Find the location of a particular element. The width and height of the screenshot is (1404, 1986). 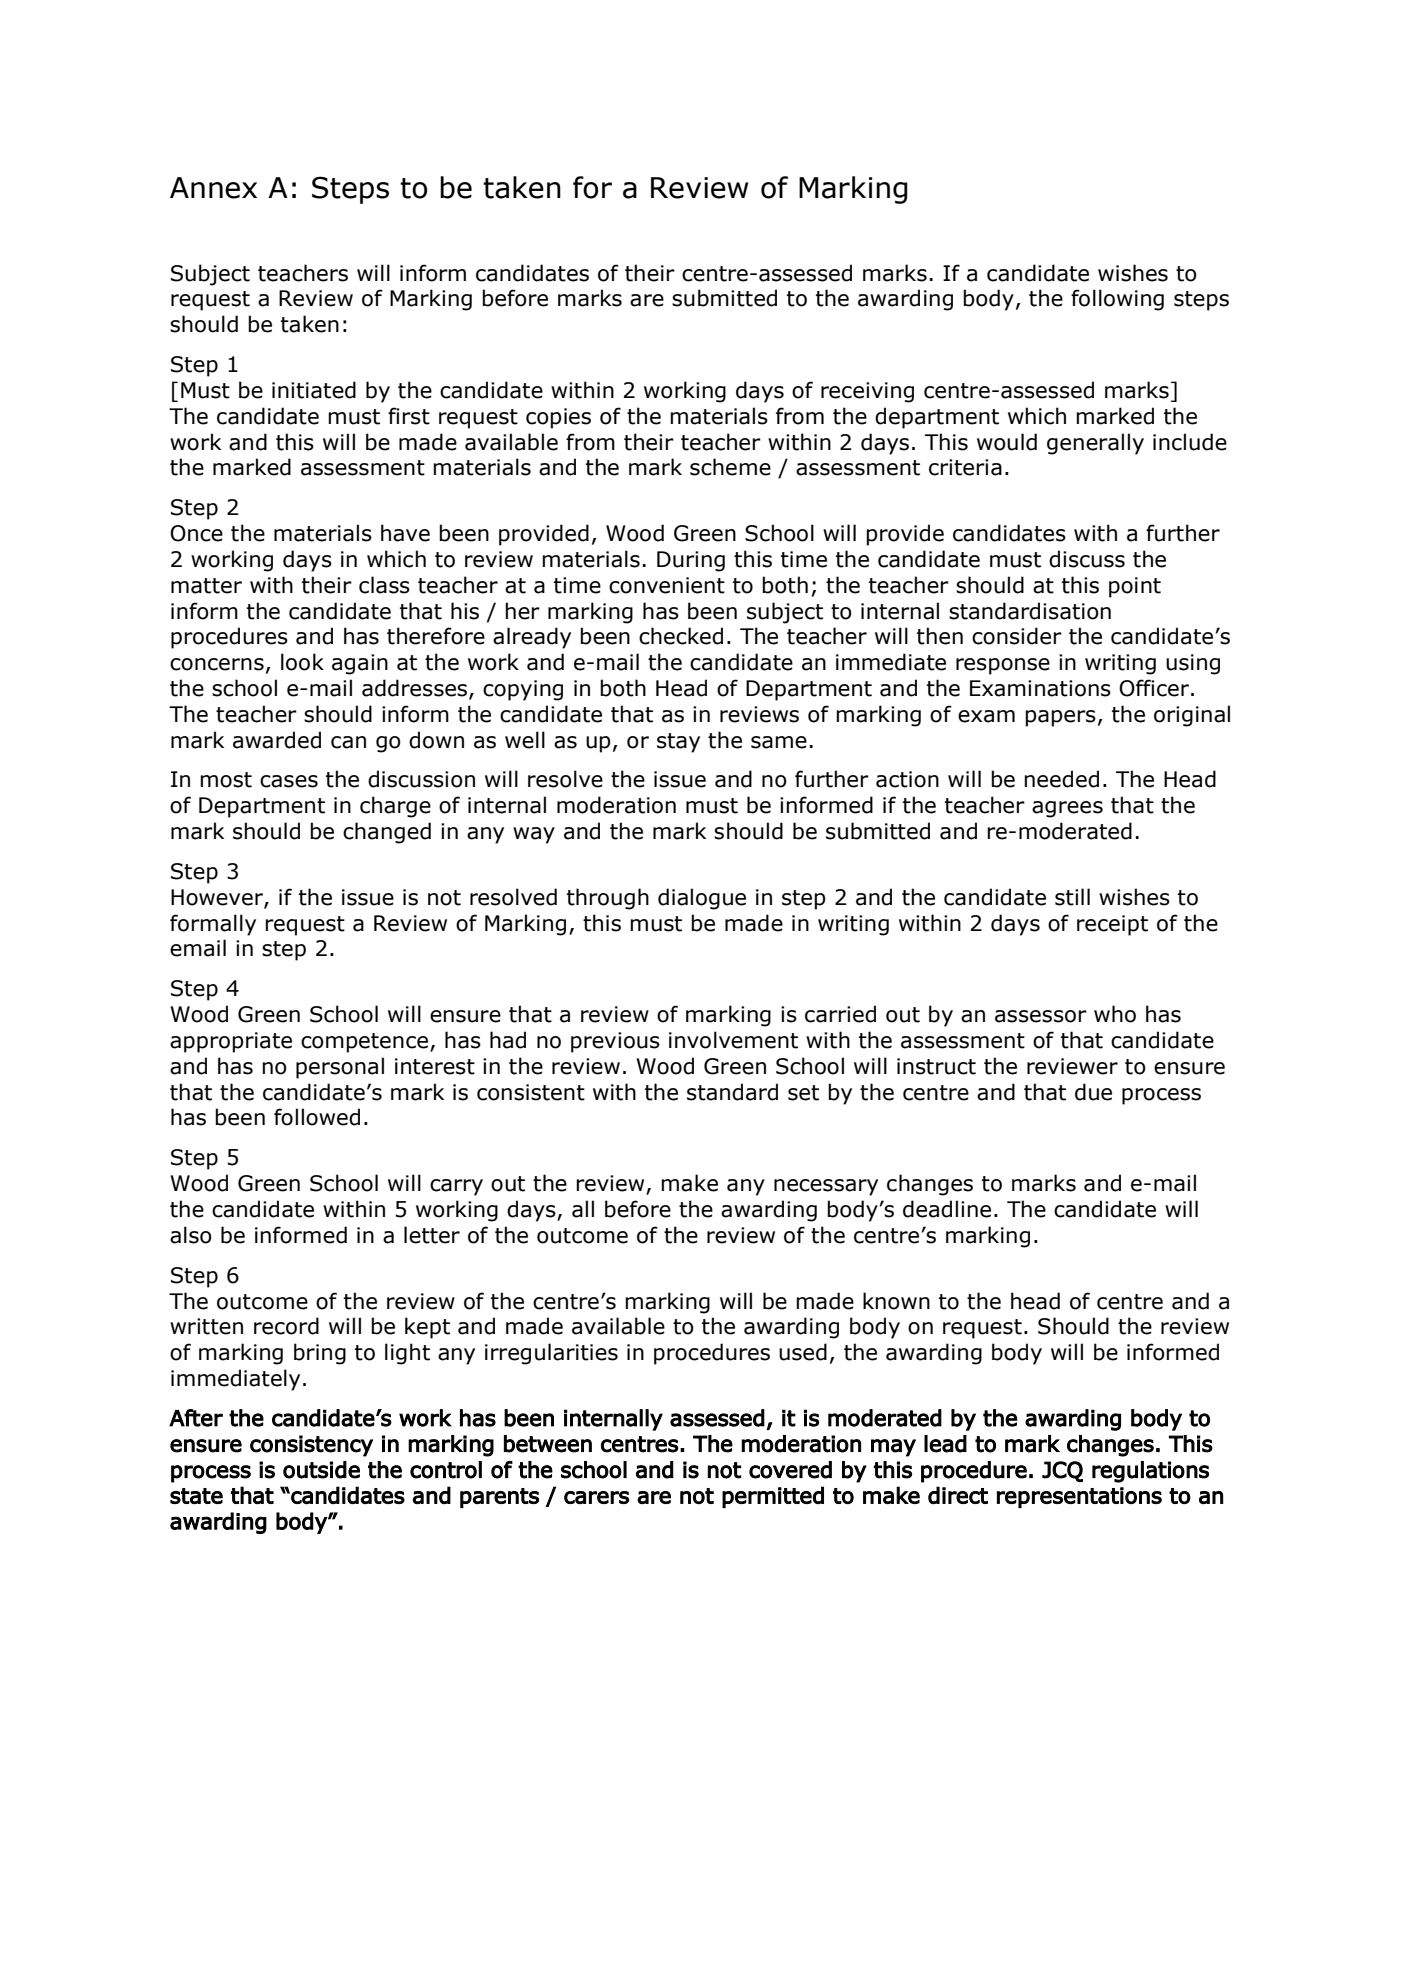

permitted is located at coordinates (773, 1497).
